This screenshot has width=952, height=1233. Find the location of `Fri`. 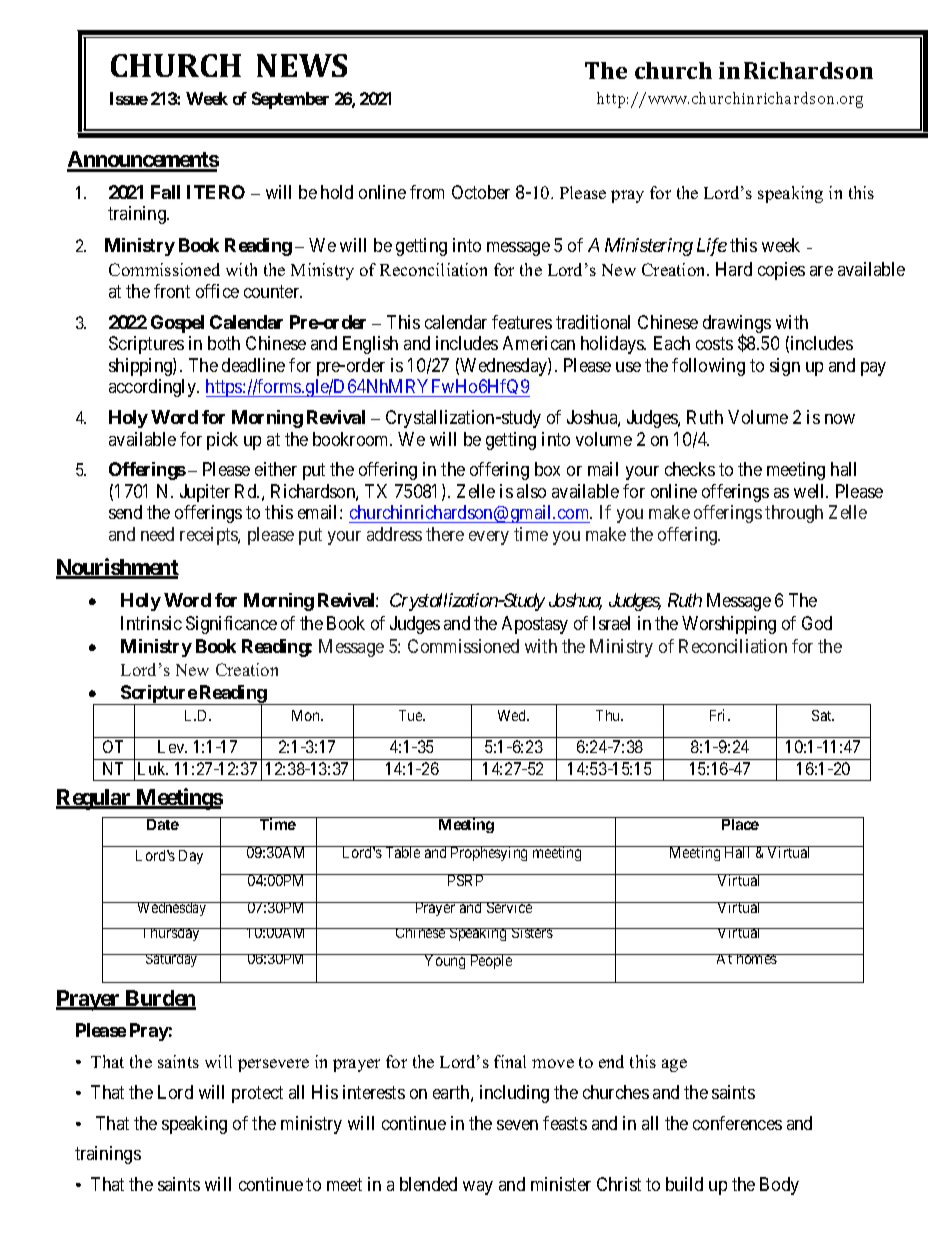

Fri is located at coordinates (719, 715).
